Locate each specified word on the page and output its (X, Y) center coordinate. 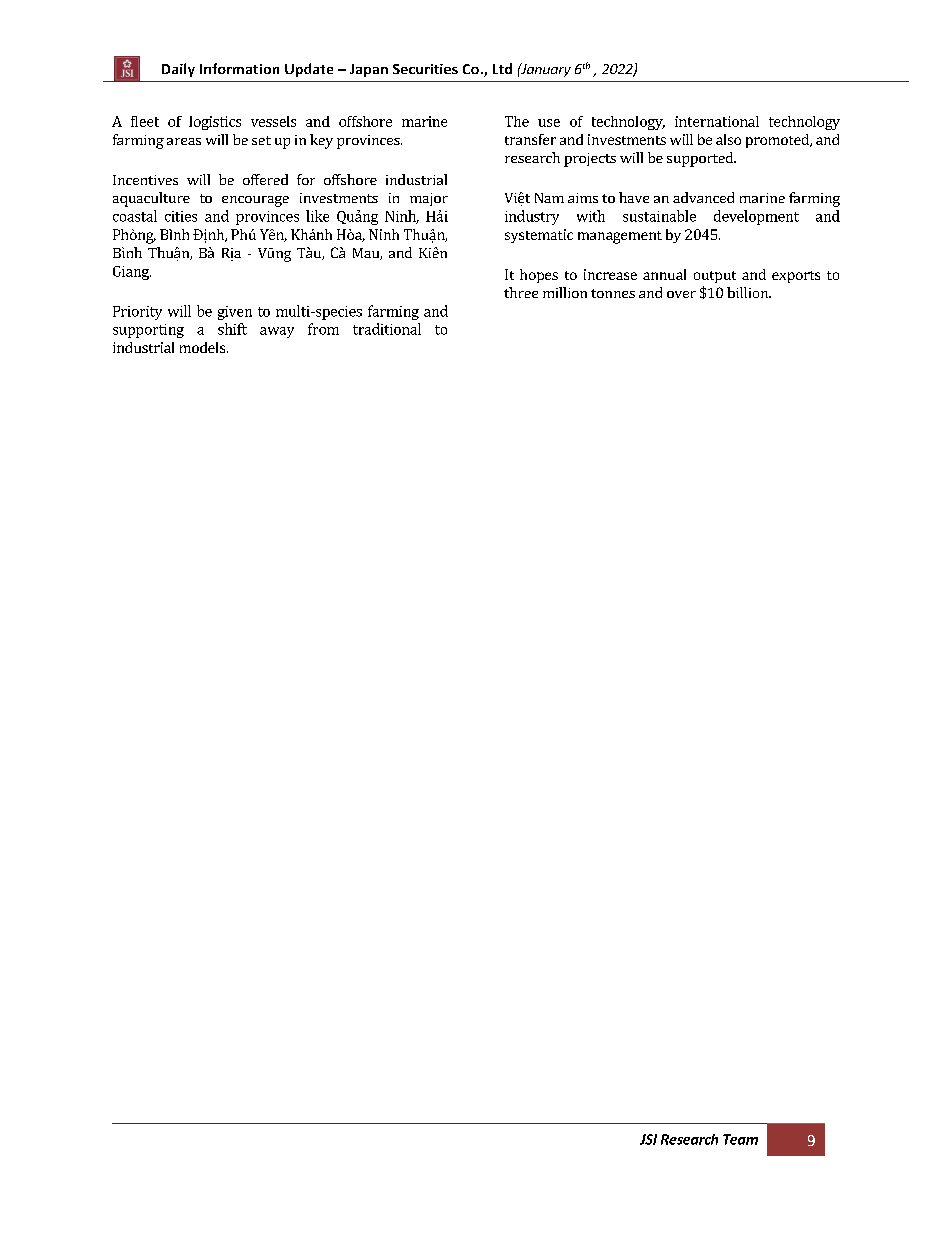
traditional (387, 329)
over (681, 294)
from (323, 329)
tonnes (613, 293)
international (717, 121)
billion (749, 292)
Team (740, 1139)
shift (232, 329)
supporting (148, 331)
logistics (215, 123)
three (521, 292)
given (235, 313)
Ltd (502, 68)
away (277, 332)
